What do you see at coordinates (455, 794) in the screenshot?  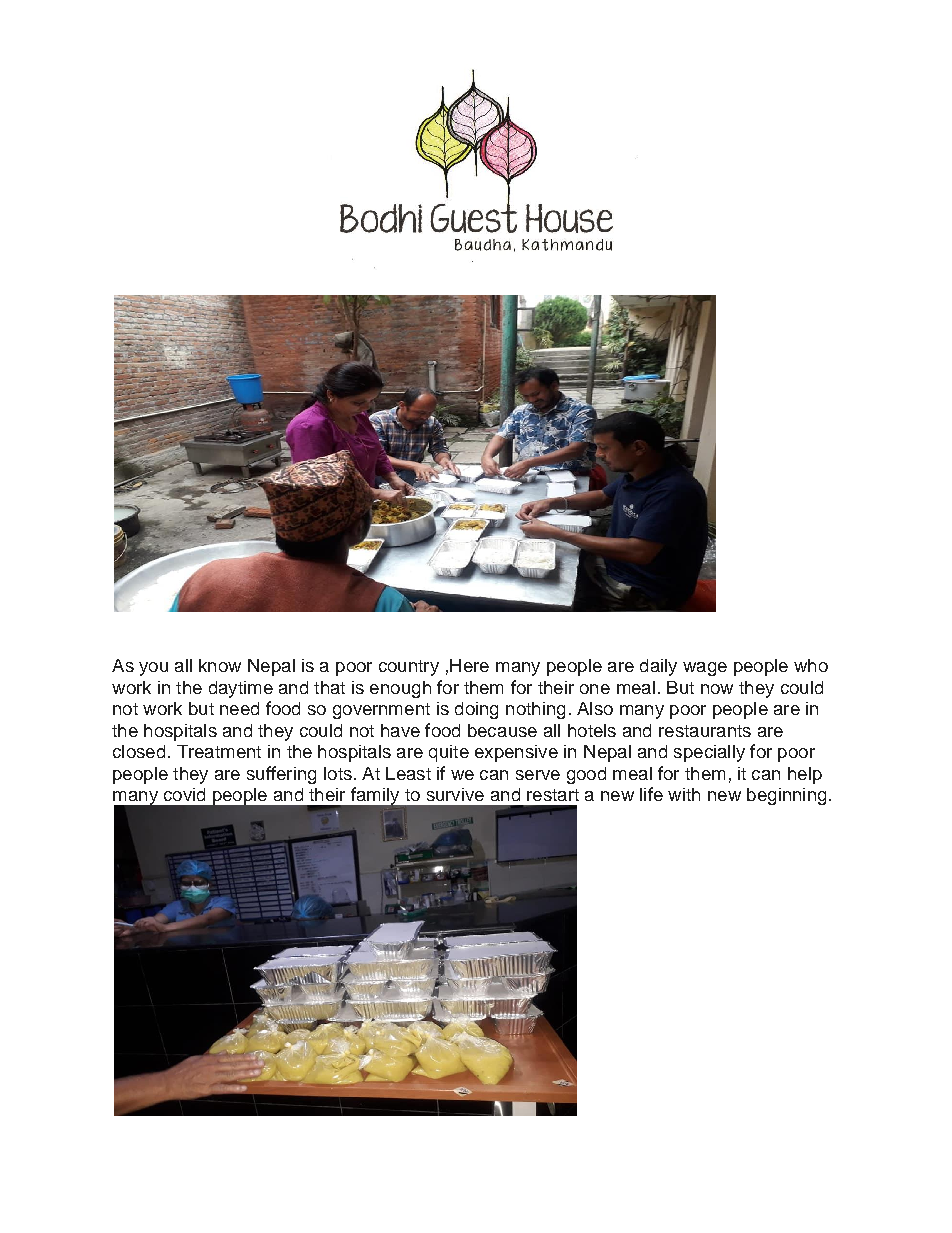 I see `survive` at bounding box center [455, 794].
